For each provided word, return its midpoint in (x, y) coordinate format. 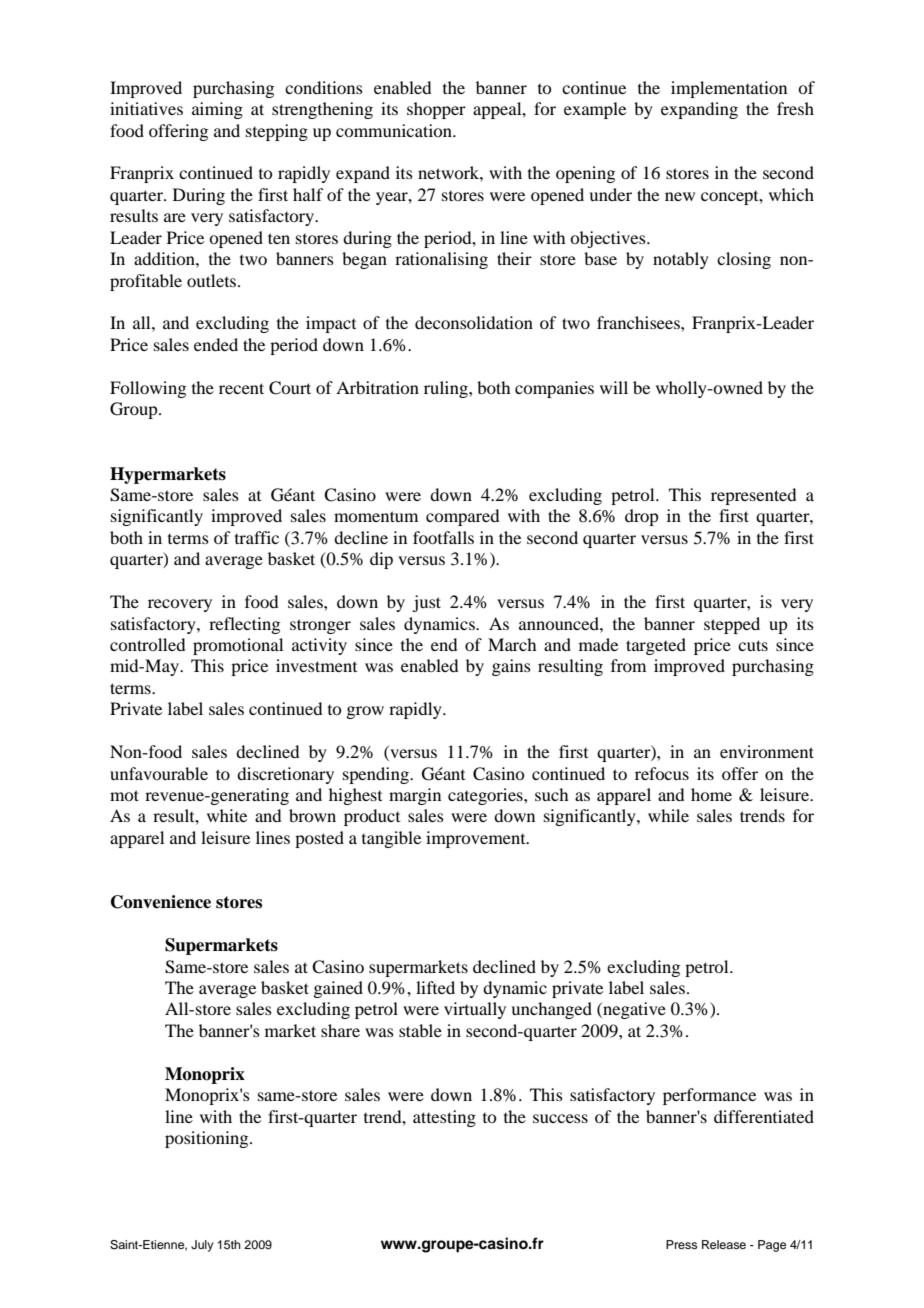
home (711, 794)
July (202, 1246)
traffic (257, 537)
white (227, 815)
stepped (732, 625)
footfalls (443, 537)
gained (338, 989)
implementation (729, 89)
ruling (447, 389)
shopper (436, 110)
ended (216, 344)
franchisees (639, 322)
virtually (475, 1010)
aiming (217, 110)
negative (633, 1010)
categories (486, 796)
